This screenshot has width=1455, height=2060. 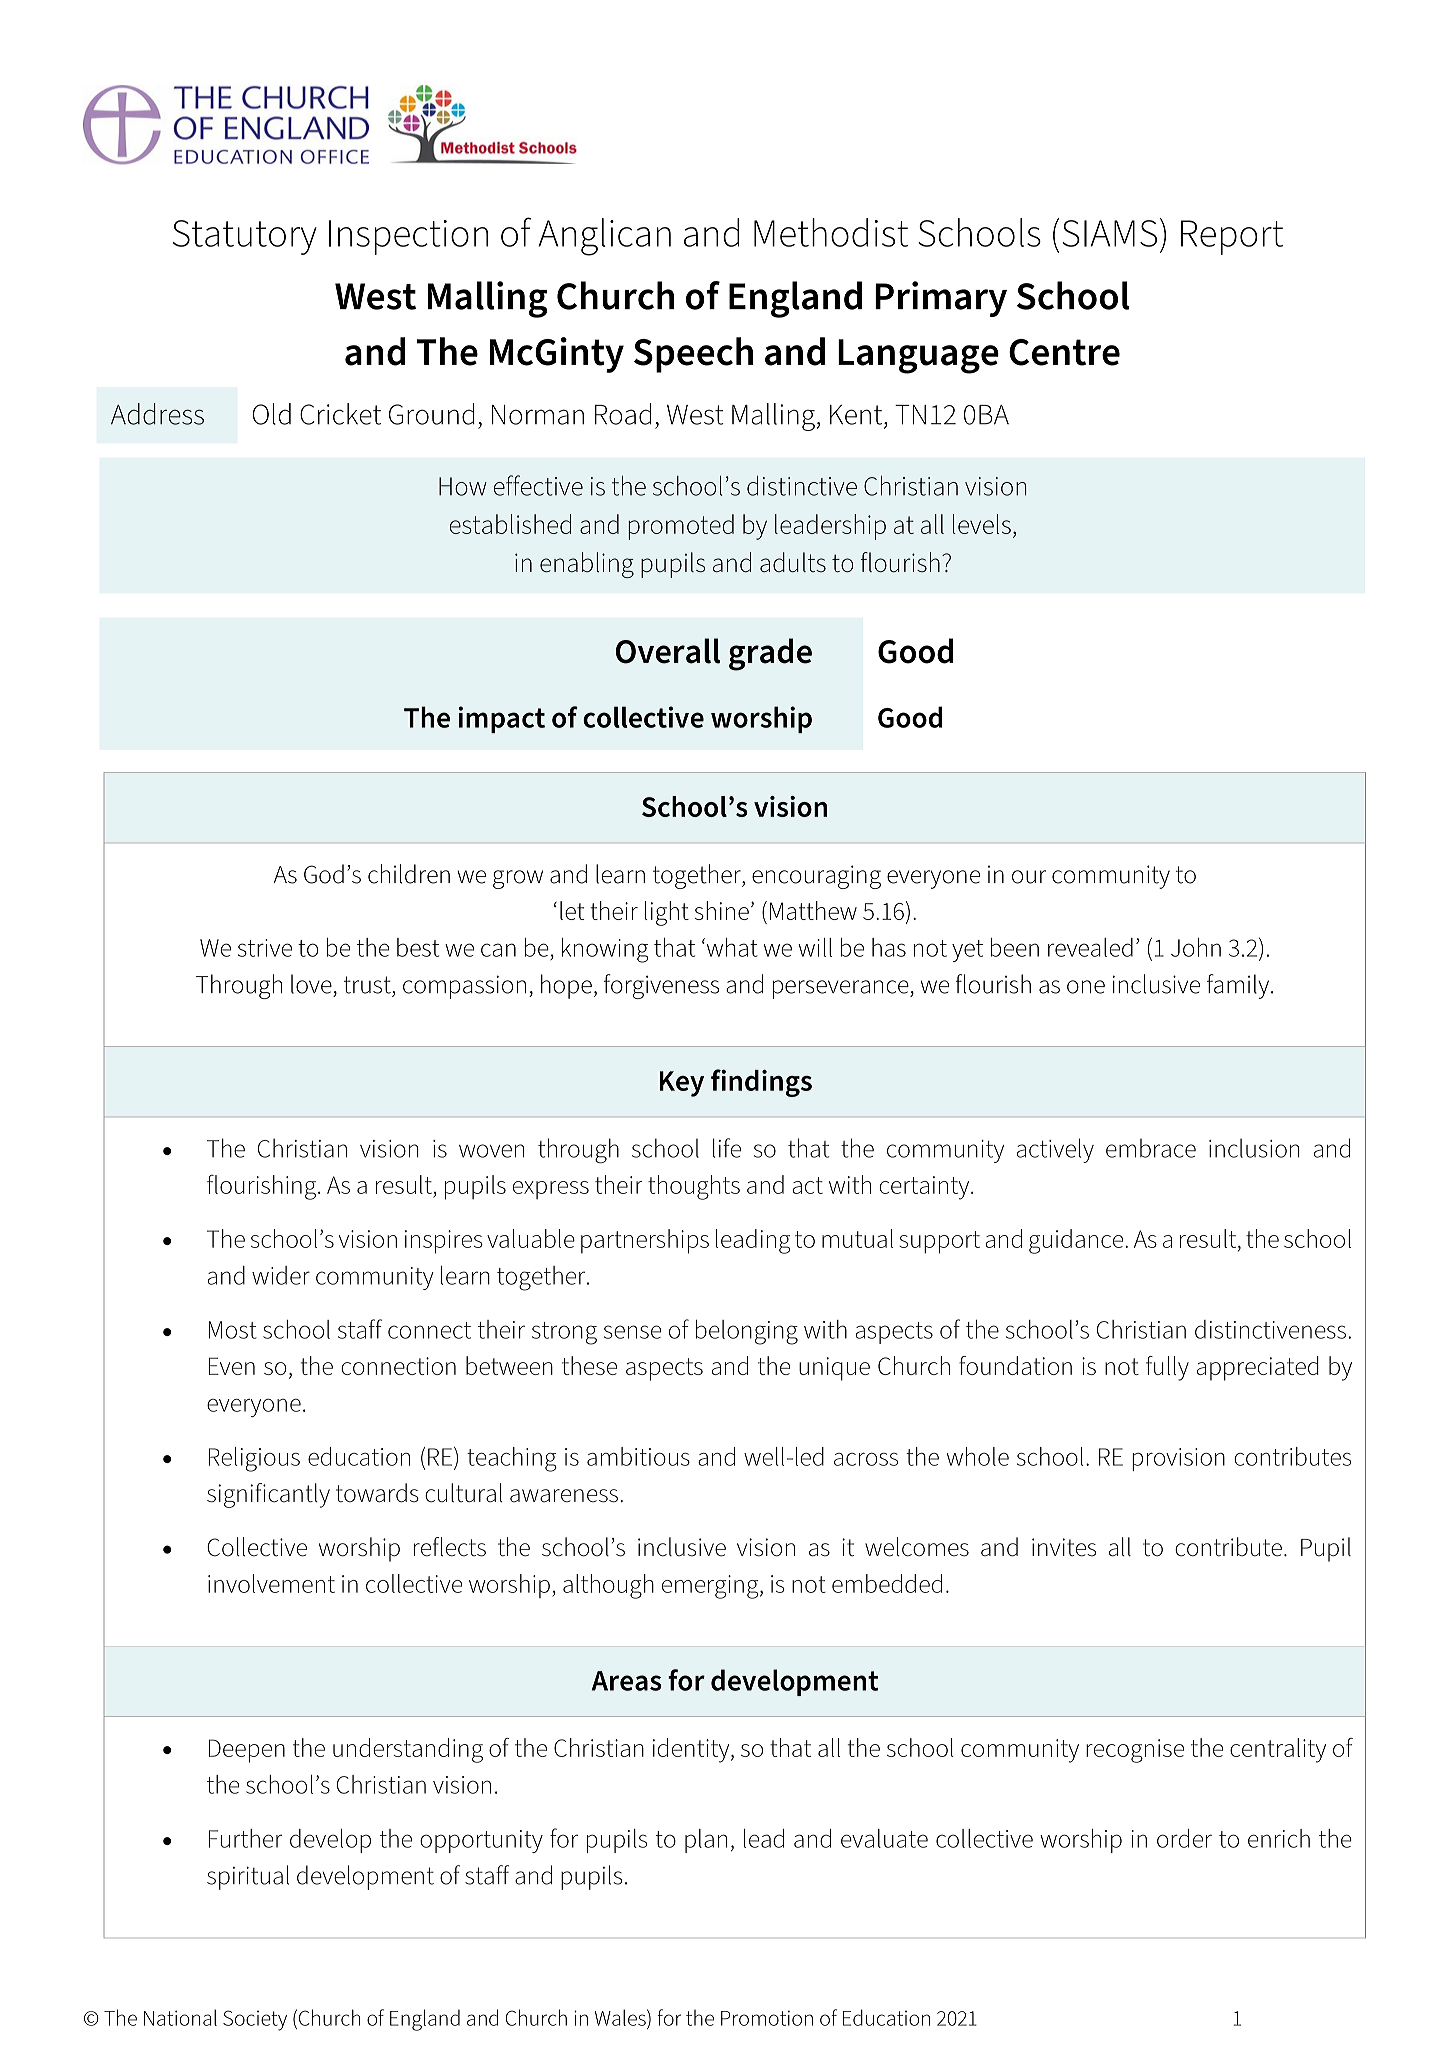 I want to click on shine, so click(x=722, y=910).
